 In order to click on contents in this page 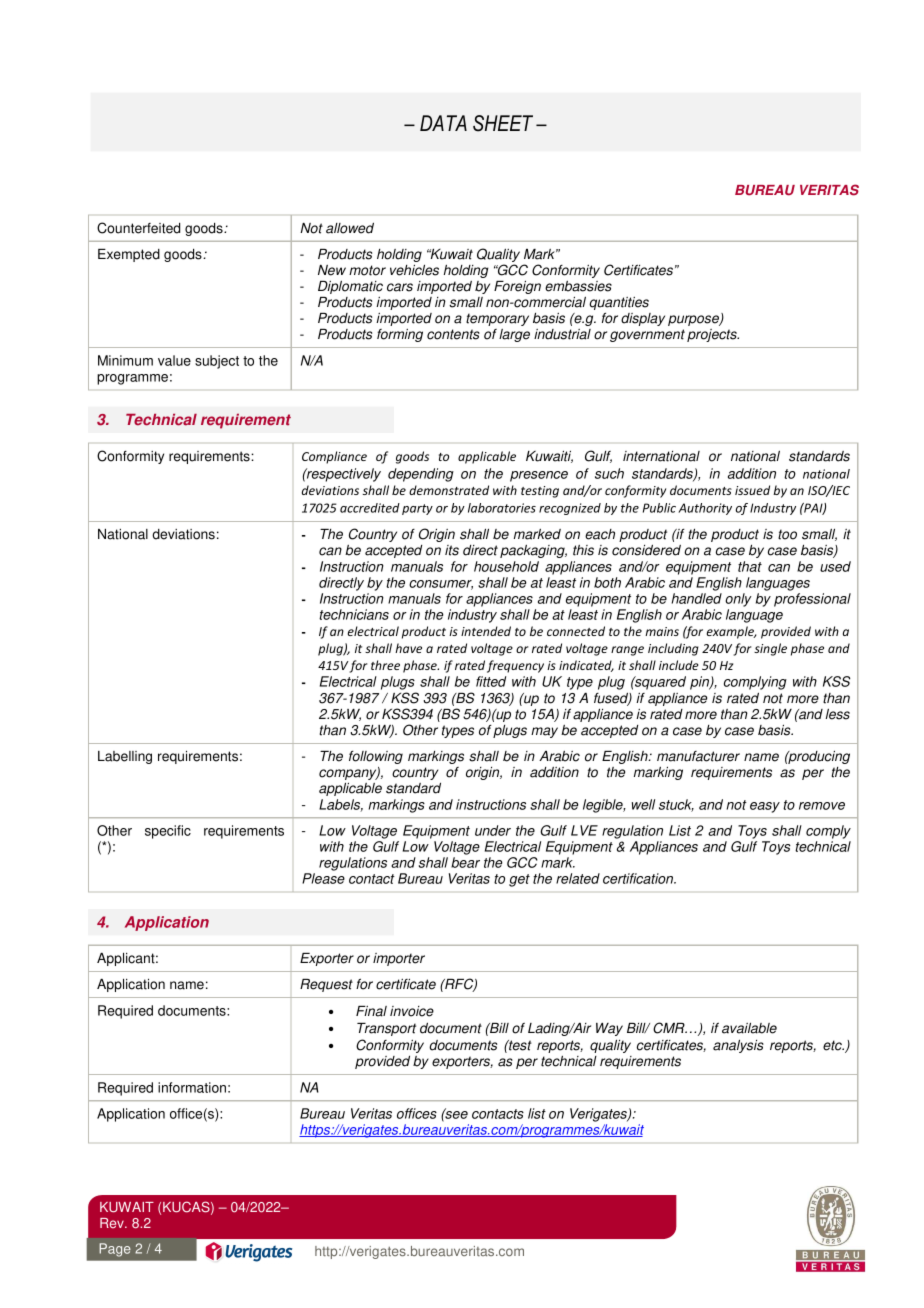, I will do `click(453, 334)`.
